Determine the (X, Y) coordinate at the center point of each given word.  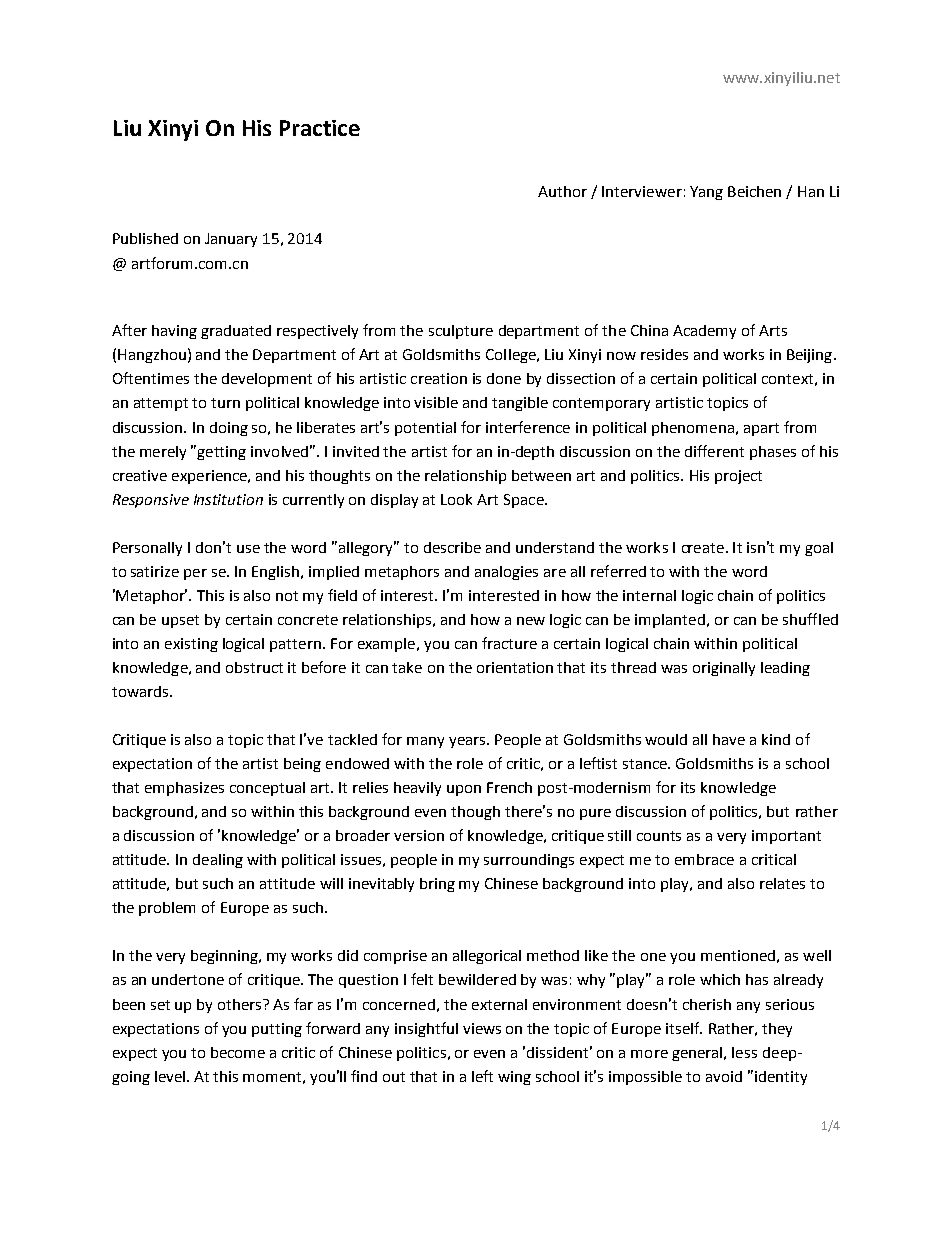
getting (221, 453)
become (238, 1052)
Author (562, 191)
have (729, 739)
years (468, 742)
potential (425, 429)
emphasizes (184, 789)
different (714, 451)
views (482, 1028)
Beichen (754, 191)
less (744, 1052)
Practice (320, 128)
